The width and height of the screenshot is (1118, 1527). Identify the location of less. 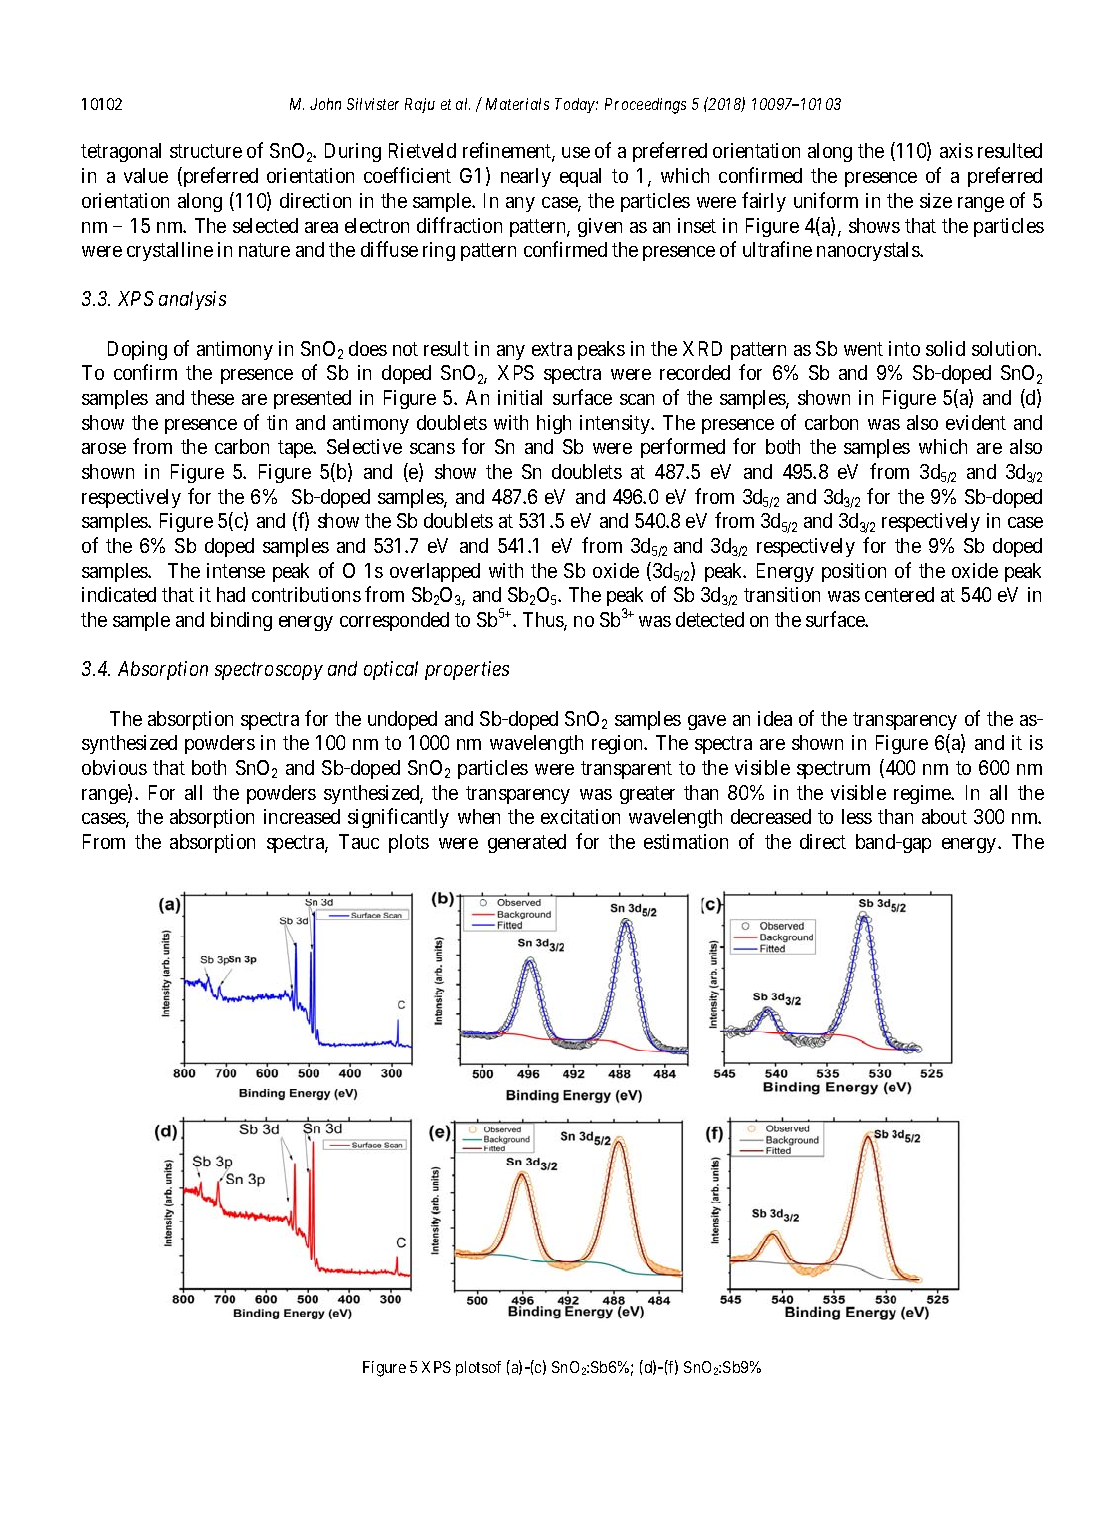
(857, 816).
